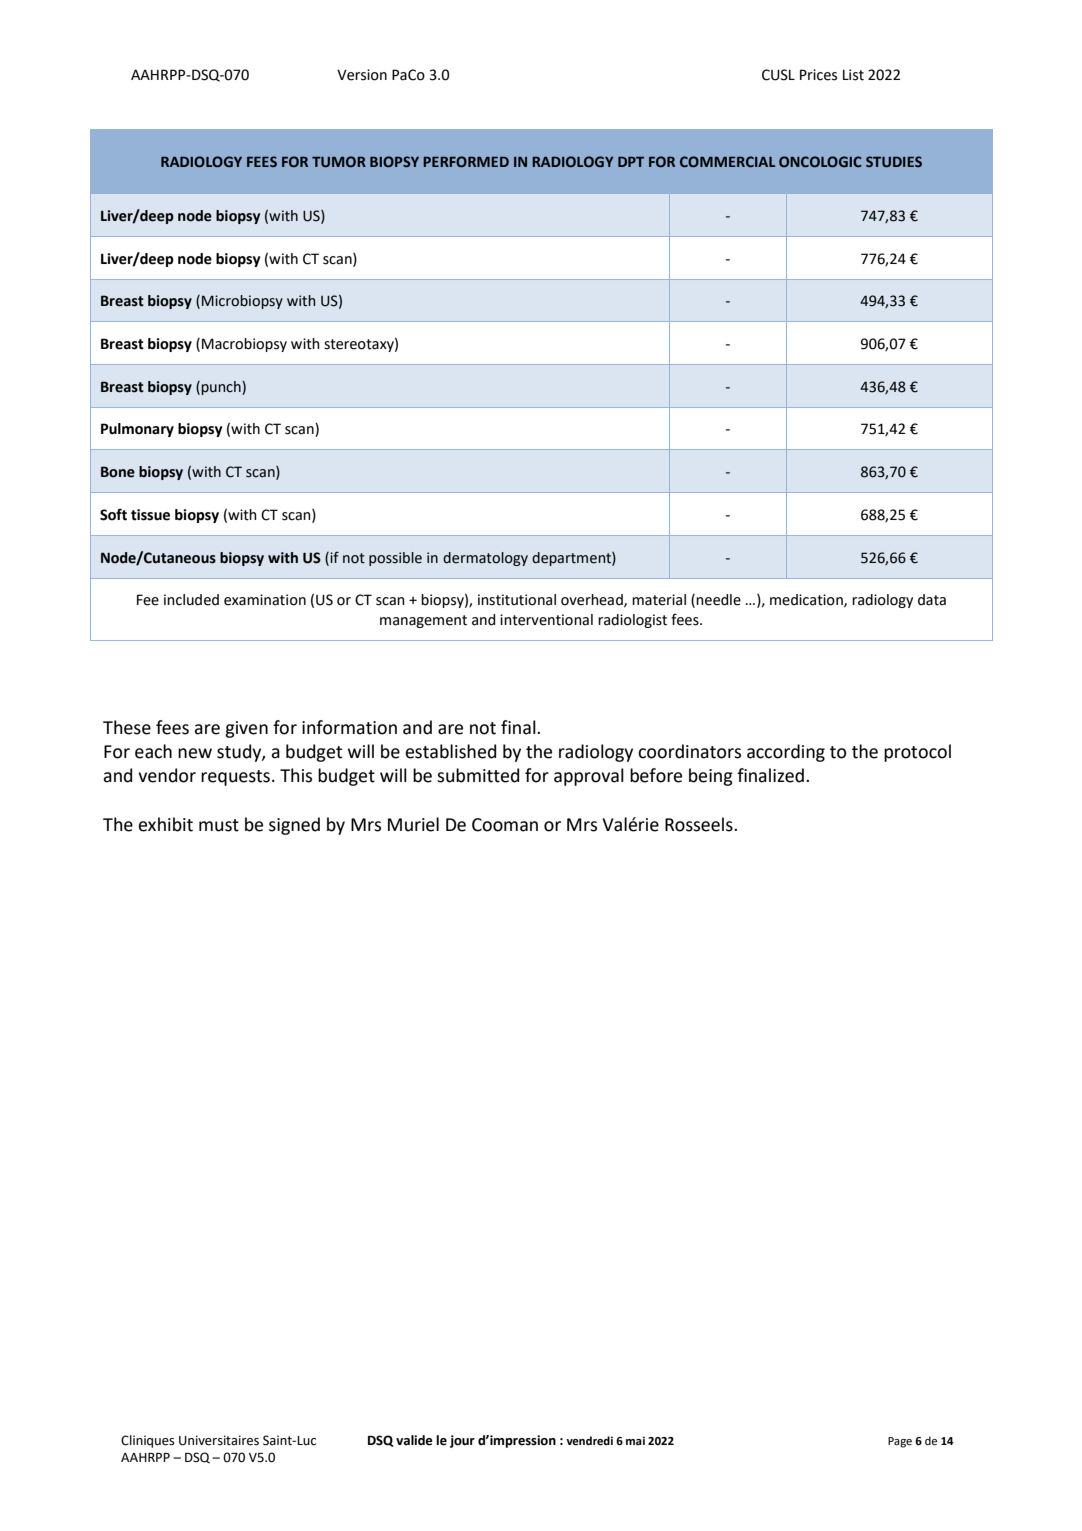 This document has height=1531, width=1082. What do you see at coordinates (932, 600) in the document?
I see `data` at bounding box center [932, 600].
